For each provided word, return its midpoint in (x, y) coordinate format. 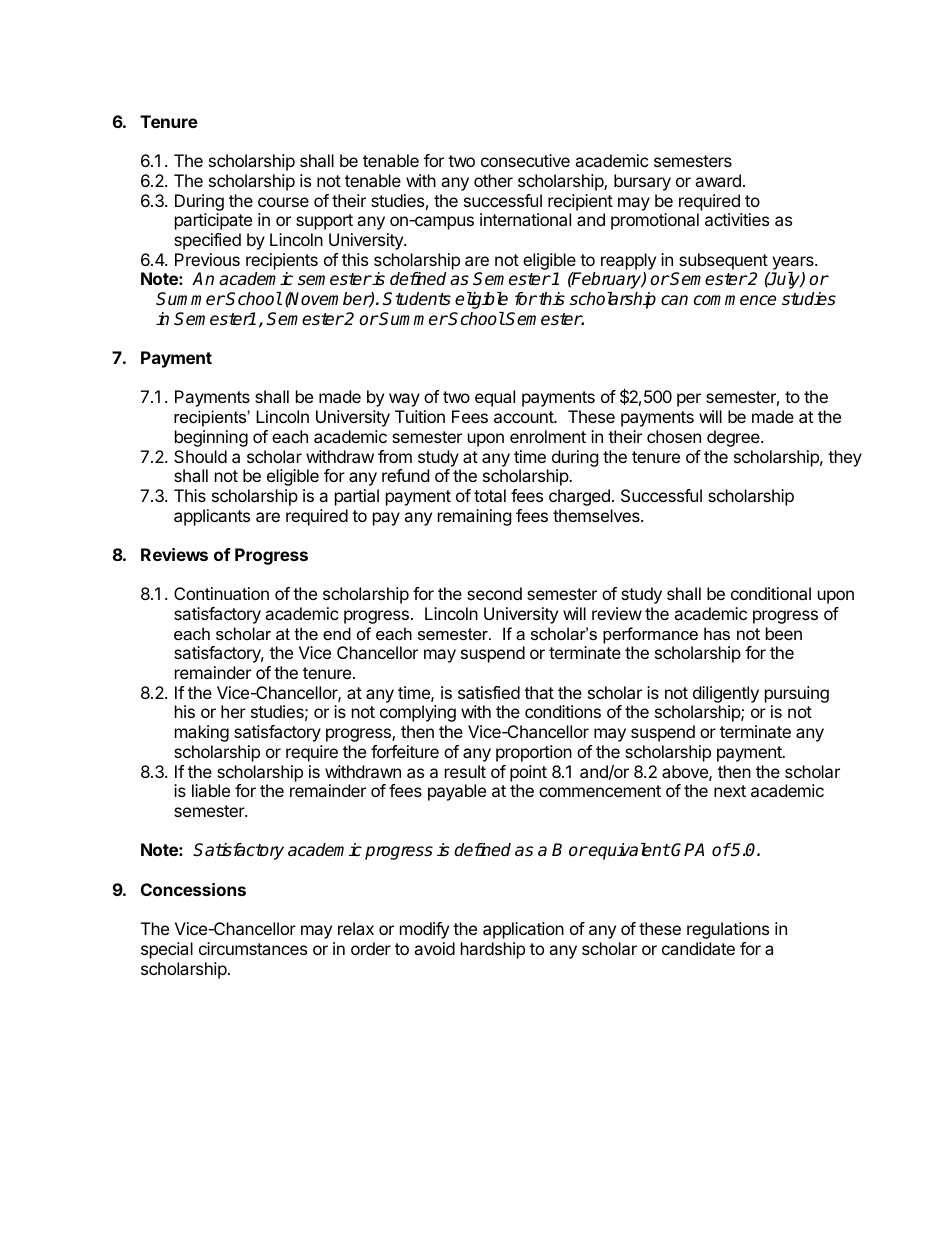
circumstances (253, 948)
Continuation (221, 593)
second (494, 593)
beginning (211, 438)
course (283, 202)
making (202, 733)
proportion (534, 753)
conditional (771, 593)
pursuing (797, 696)
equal (495, 398)
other (493, 180)
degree (734, 438)
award (718, 180)
